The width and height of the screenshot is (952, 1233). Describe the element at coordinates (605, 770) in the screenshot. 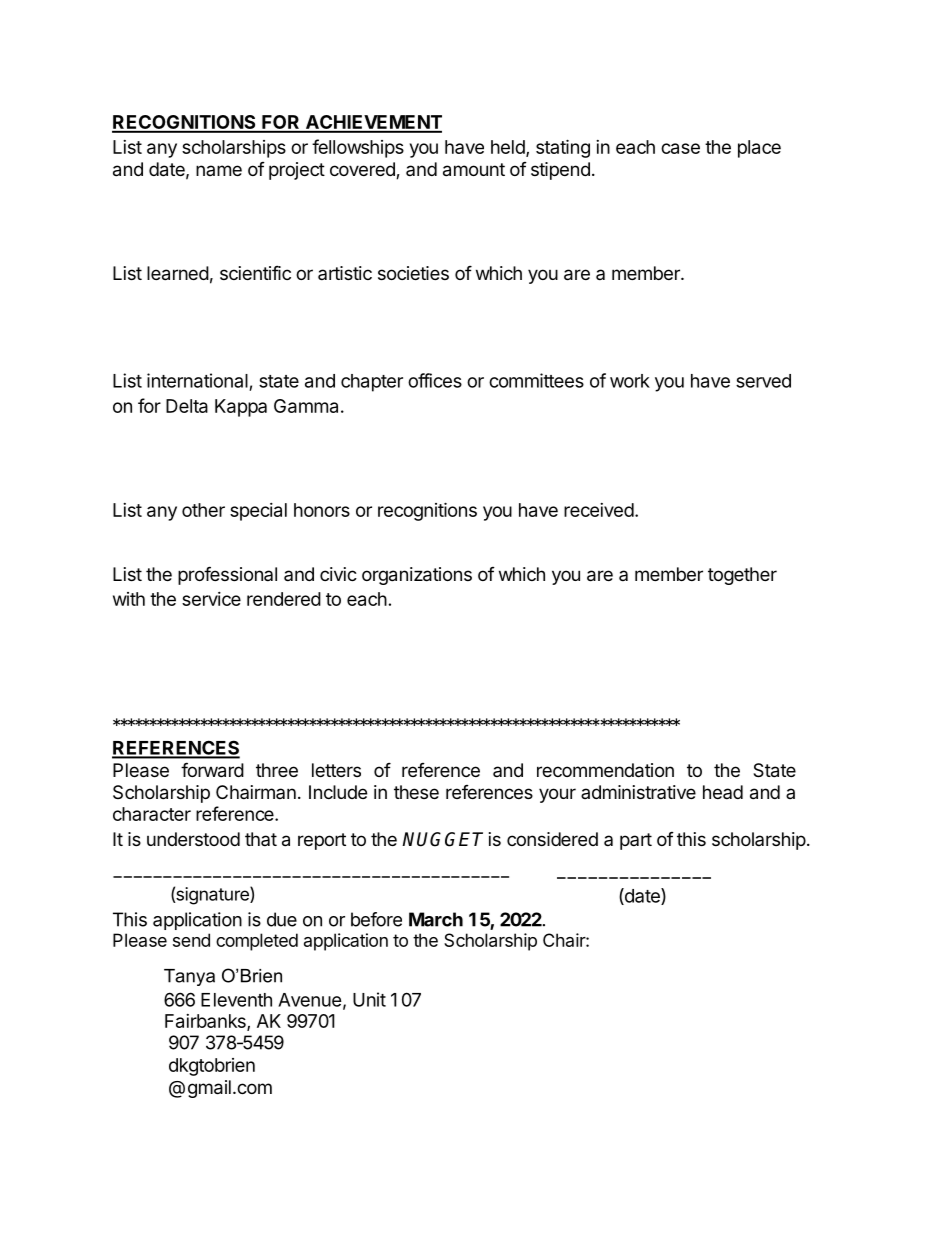

I see `recommendation` at that location.
